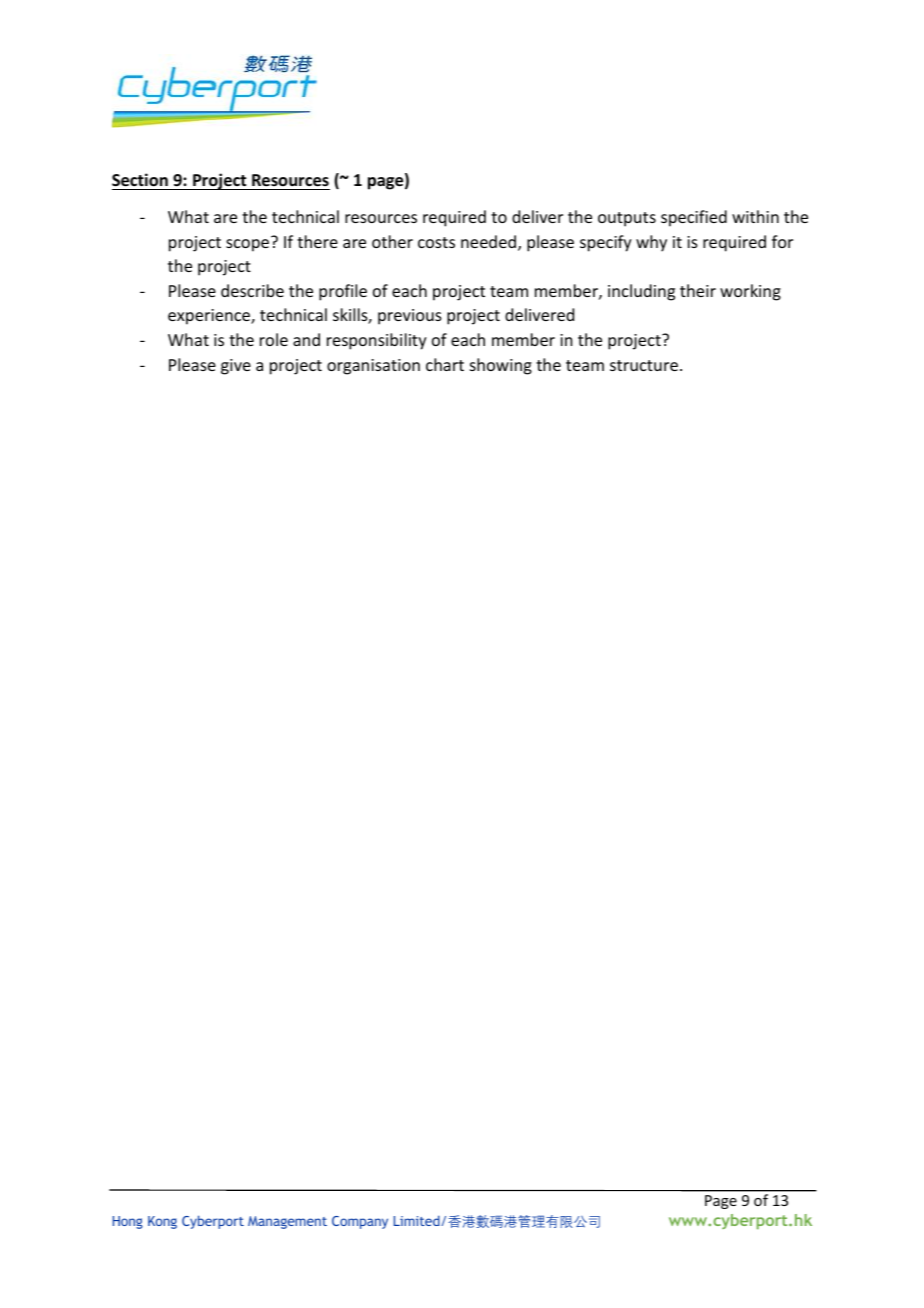  I want to click on specified, so click(694, 218).
